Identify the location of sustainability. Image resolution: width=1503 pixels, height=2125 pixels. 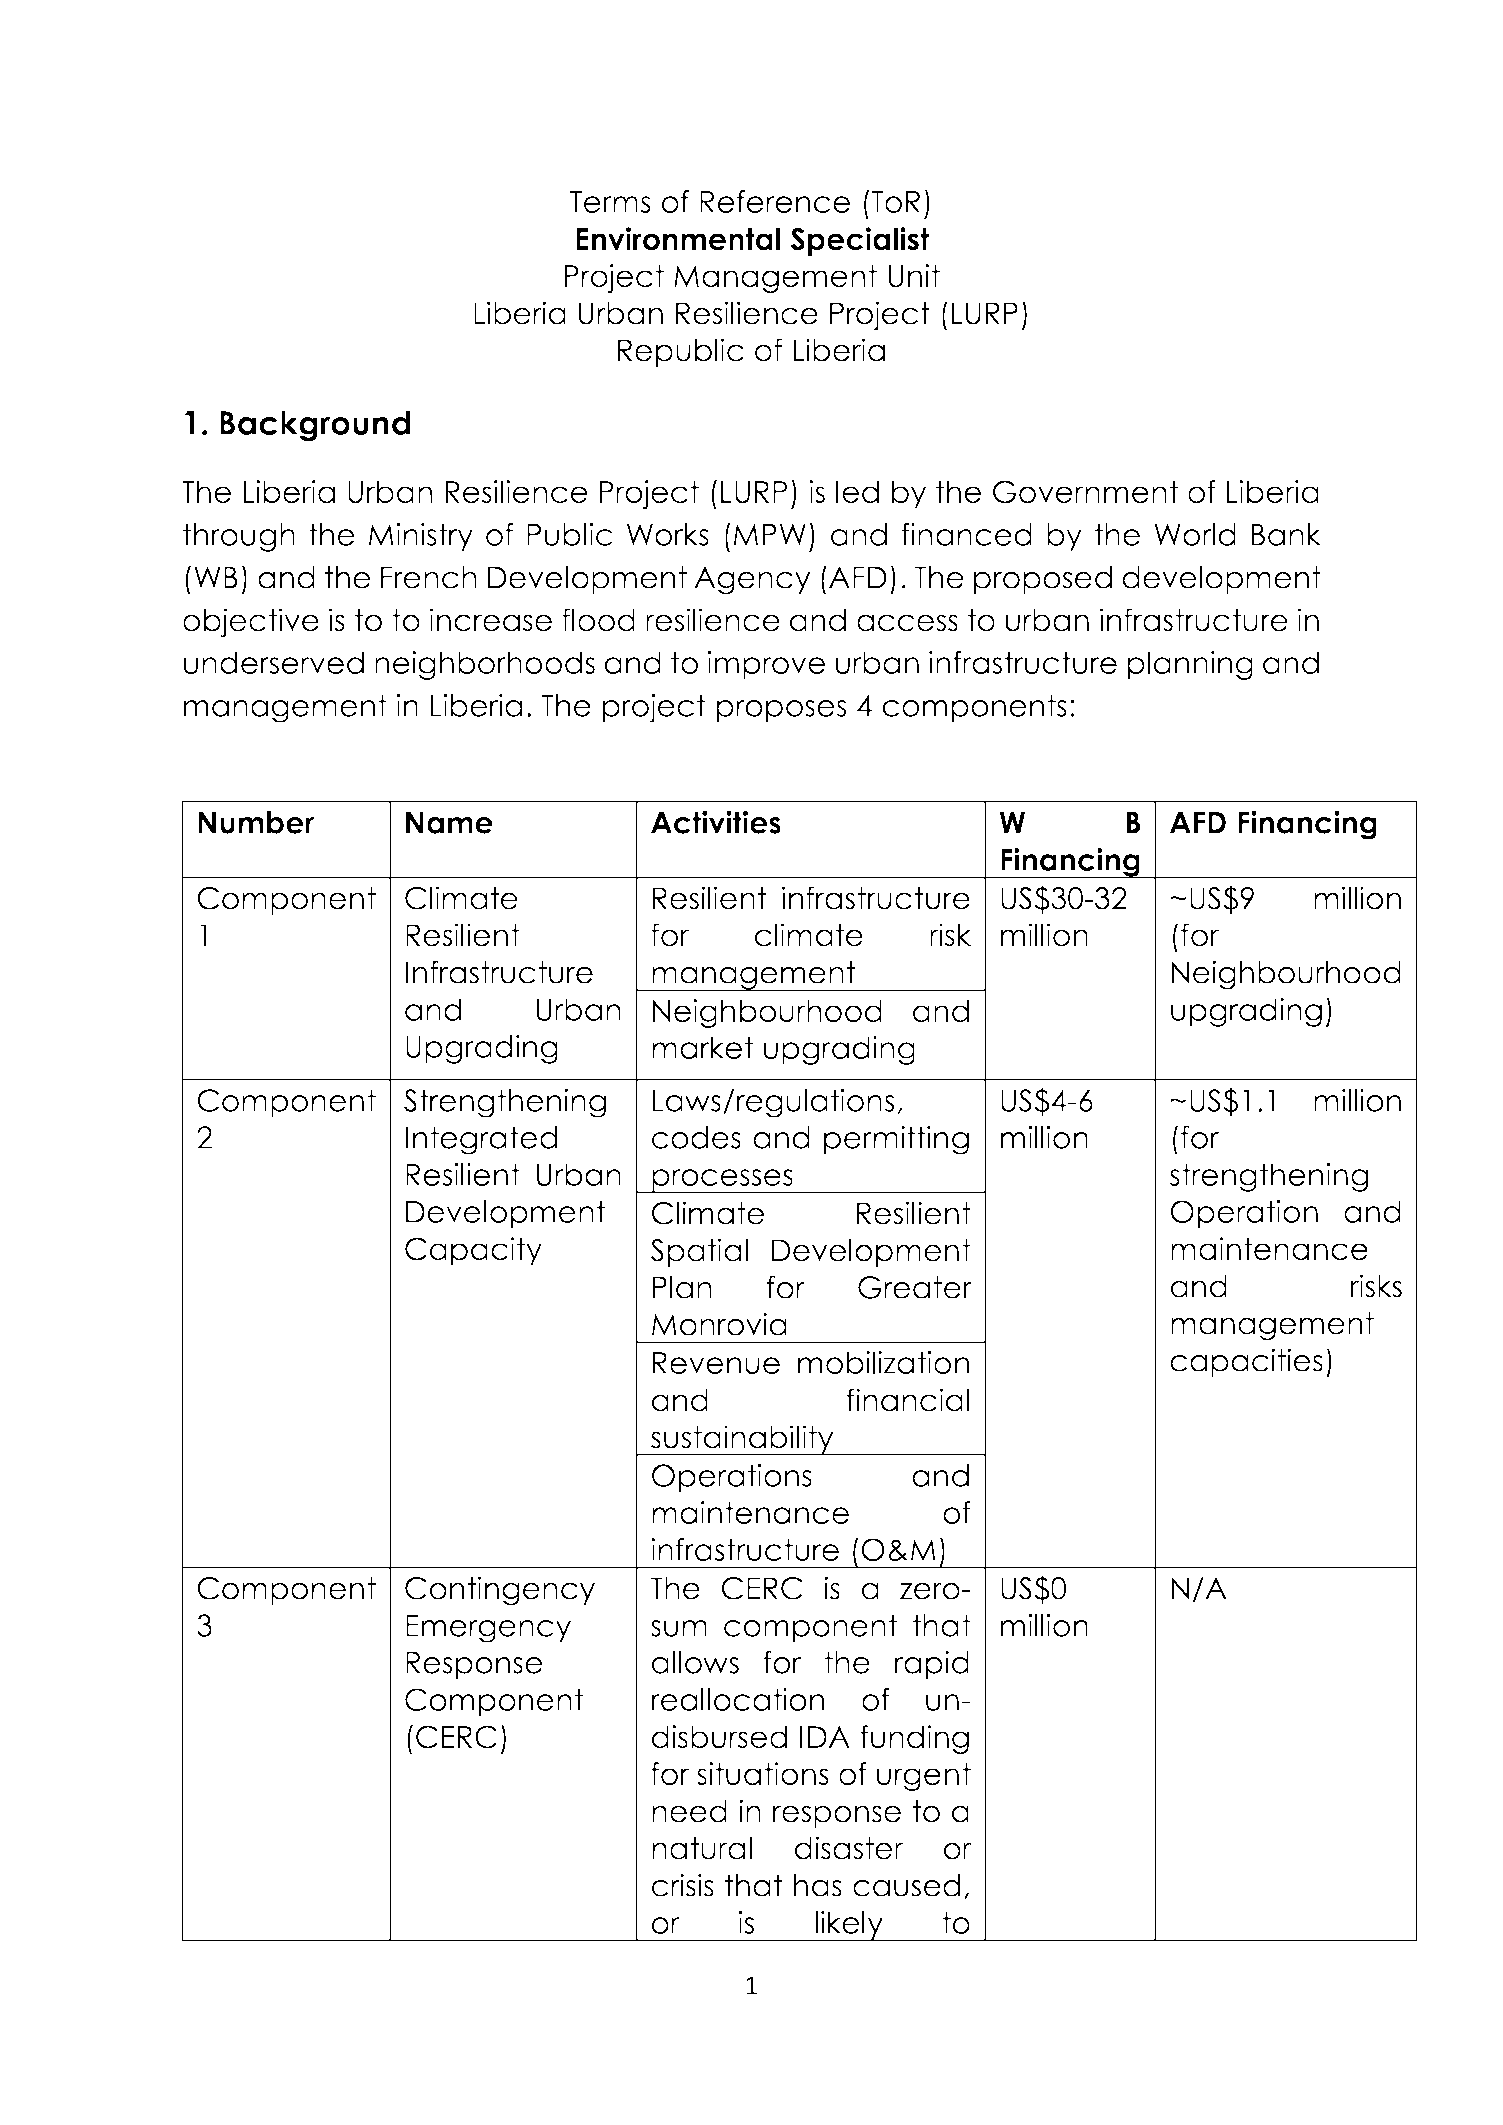
(742, 1440).
